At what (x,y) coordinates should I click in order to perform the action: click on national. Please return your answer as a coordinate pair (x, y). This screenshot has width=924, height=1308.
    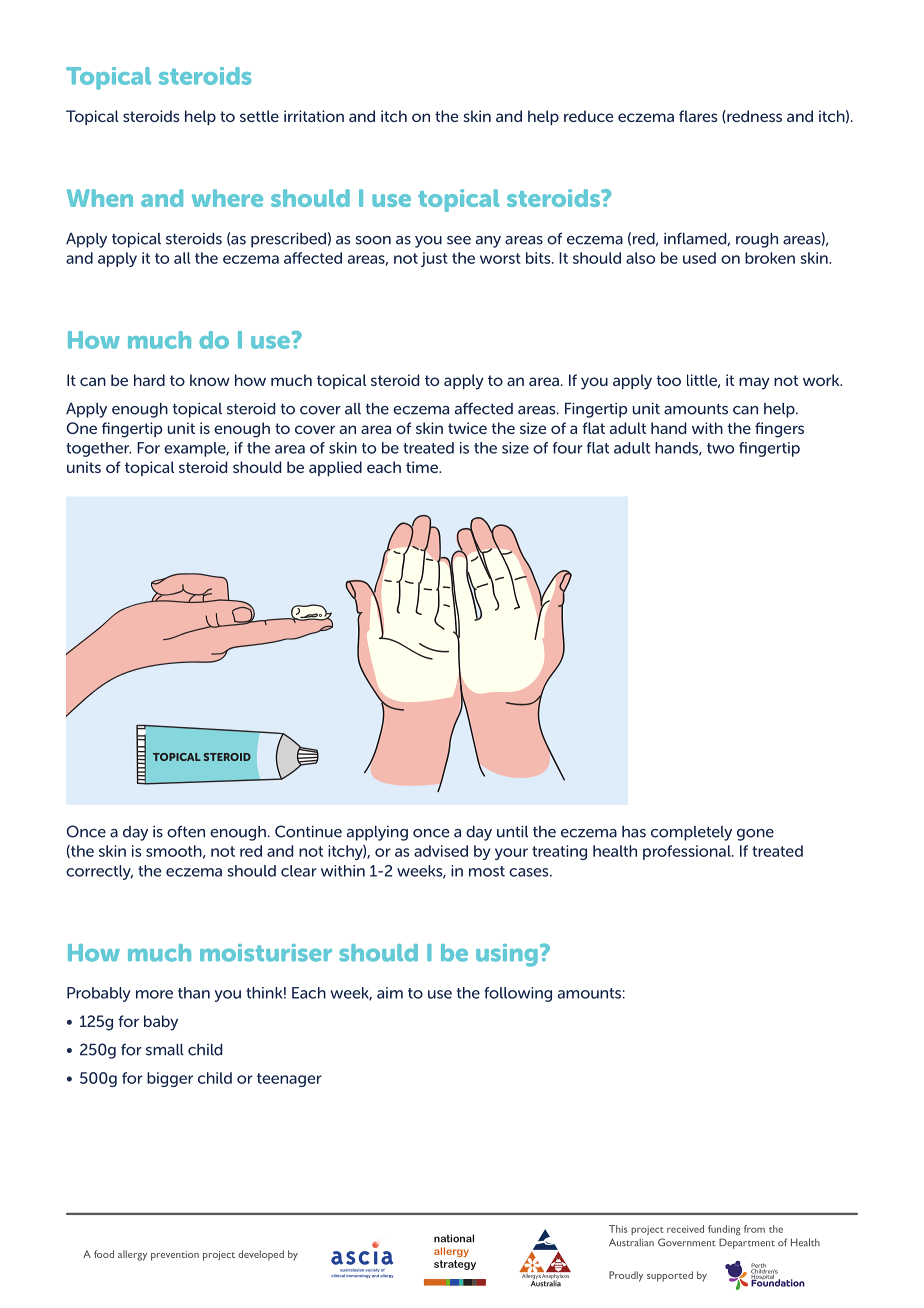
    Looking at the image, I should click on (454, 1238).
